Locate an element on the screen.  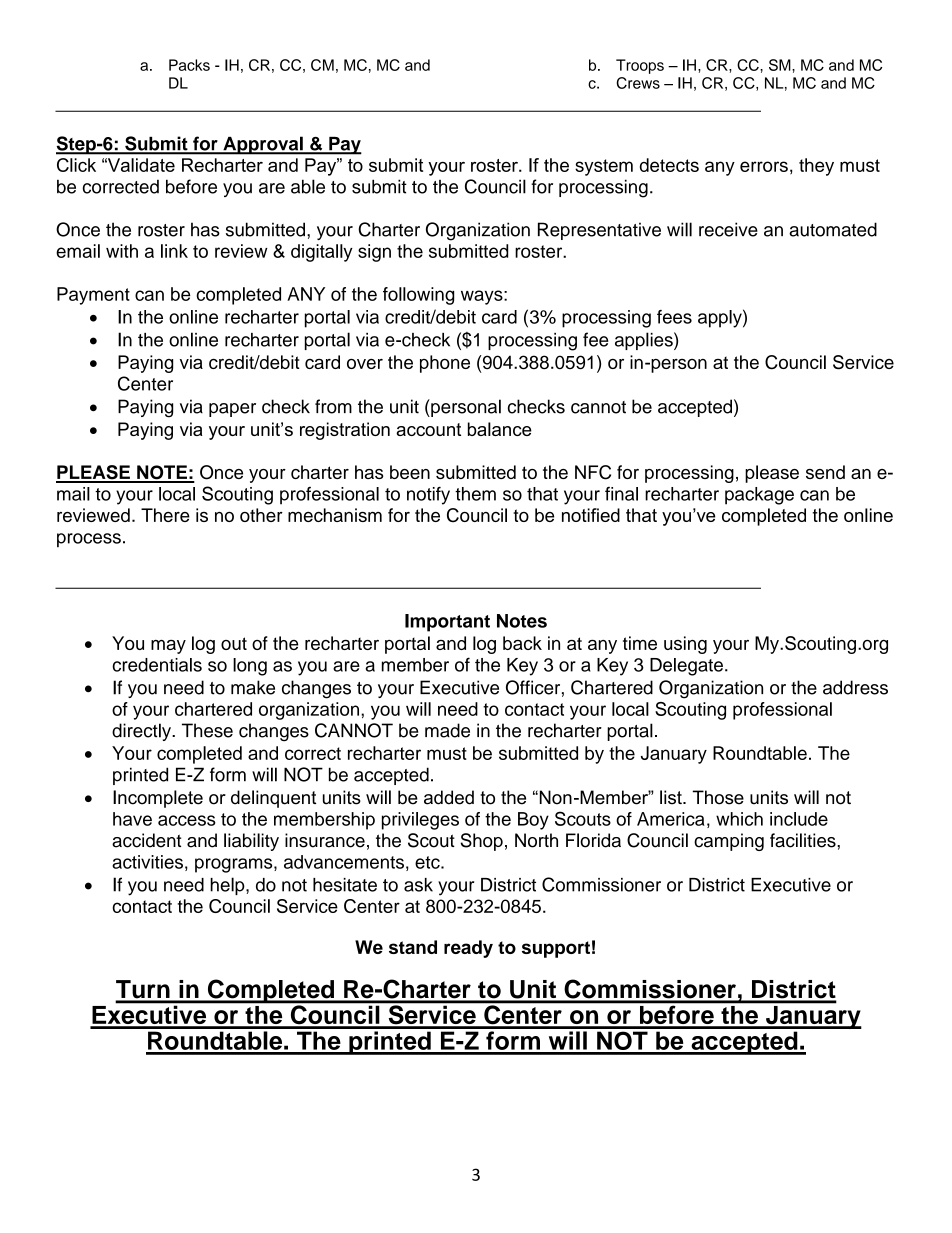
help is located at coordinates (228, 886).
